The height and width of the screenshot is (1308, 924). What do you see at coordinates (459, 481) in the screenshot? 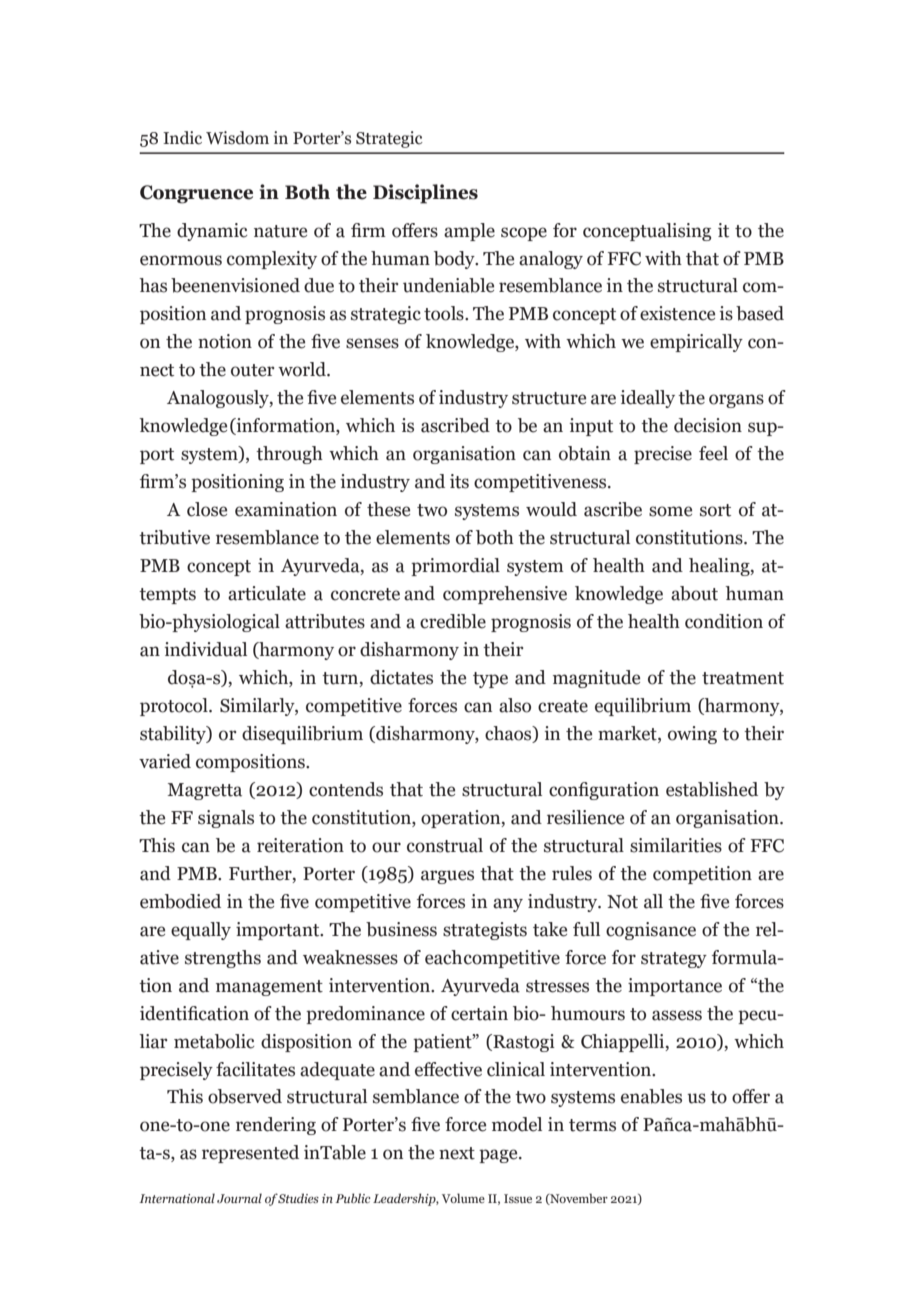
I see `its` at bounding box center [459, 481].
